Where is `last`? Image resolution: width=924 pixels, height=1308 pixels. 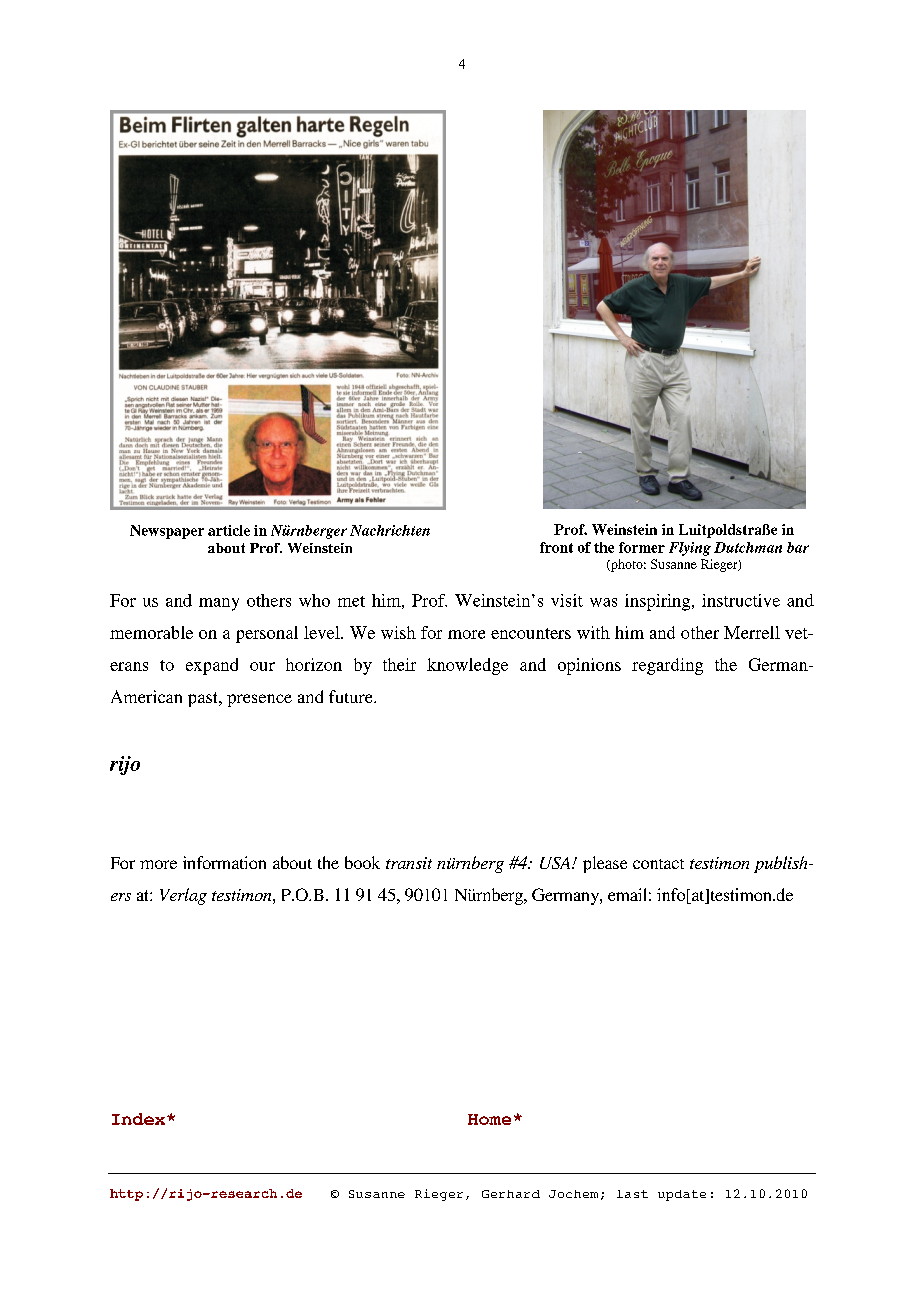 last is located at coordinates (632, 1194).
